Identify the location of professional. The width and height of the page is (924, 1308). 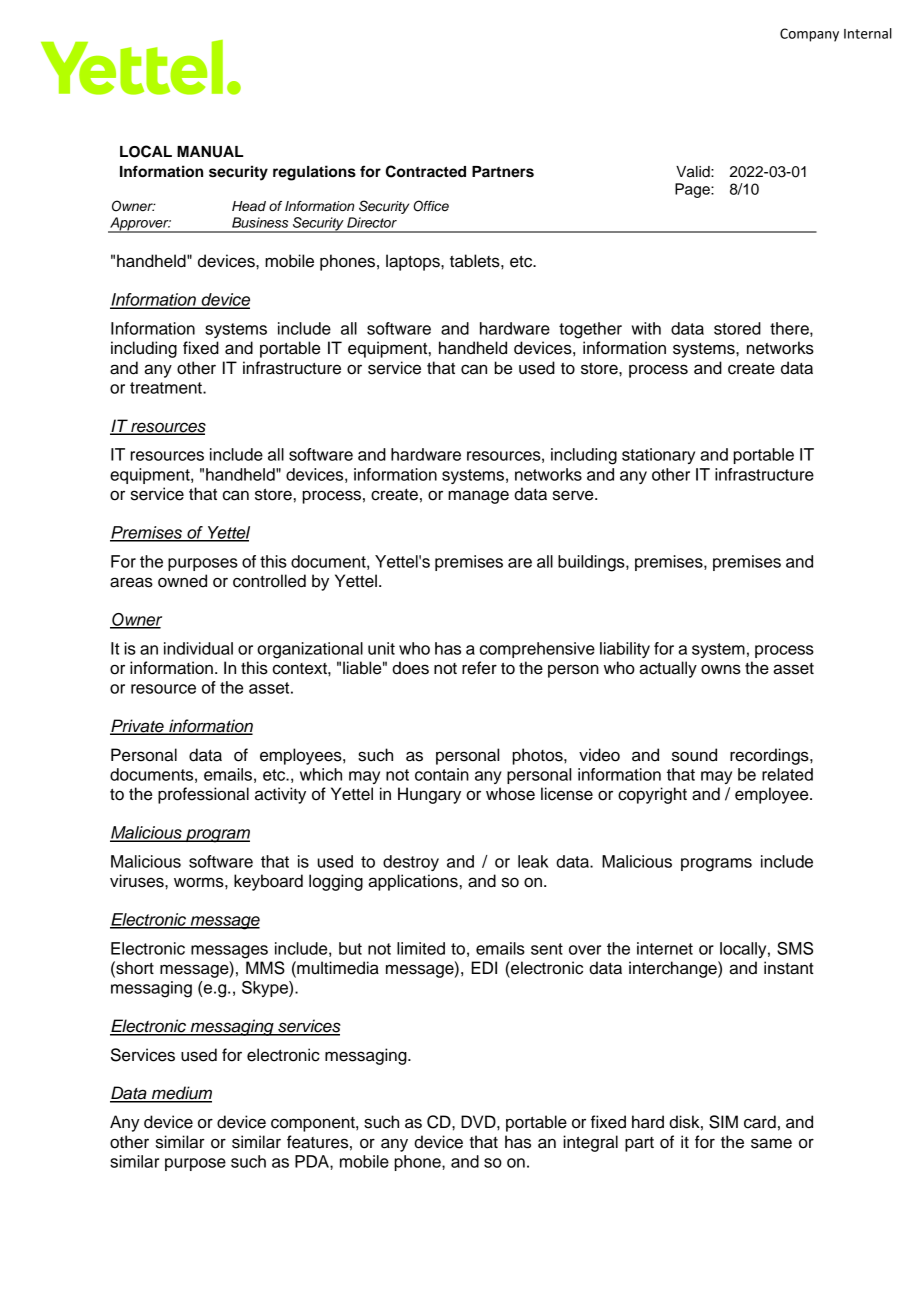
(203, 795).
